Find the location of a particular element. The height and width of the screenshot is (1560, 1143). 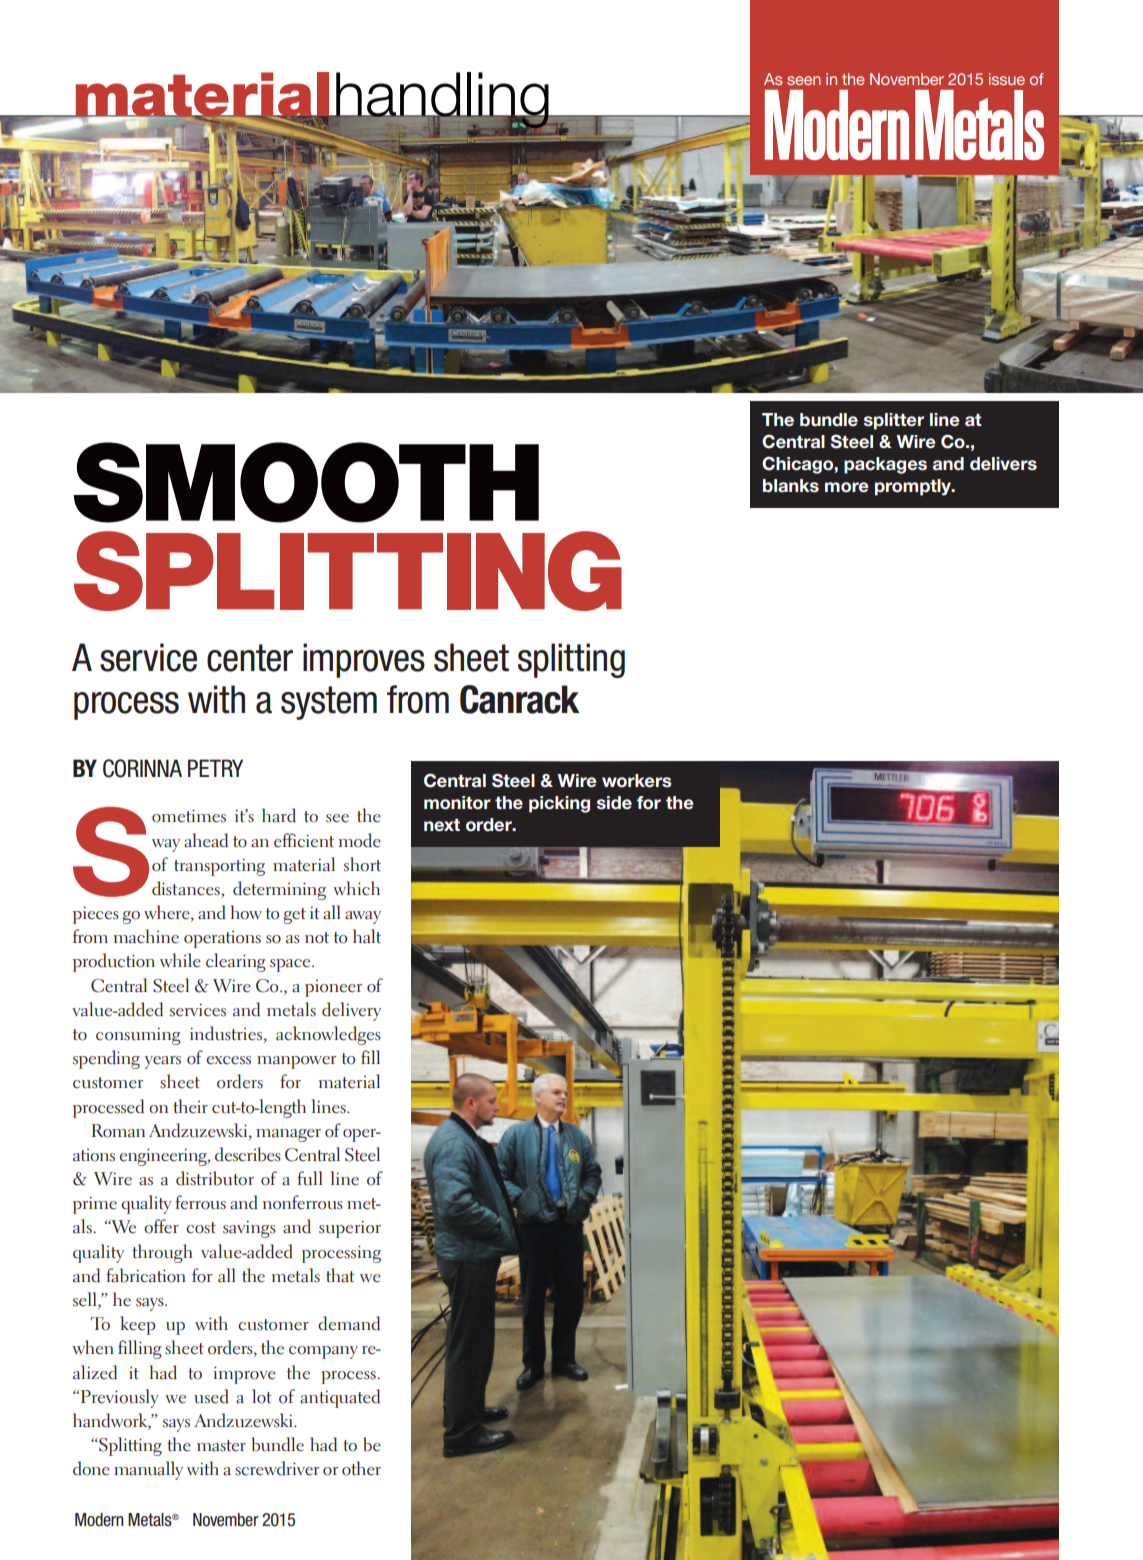

distances is located at coordinates (187, 889).
